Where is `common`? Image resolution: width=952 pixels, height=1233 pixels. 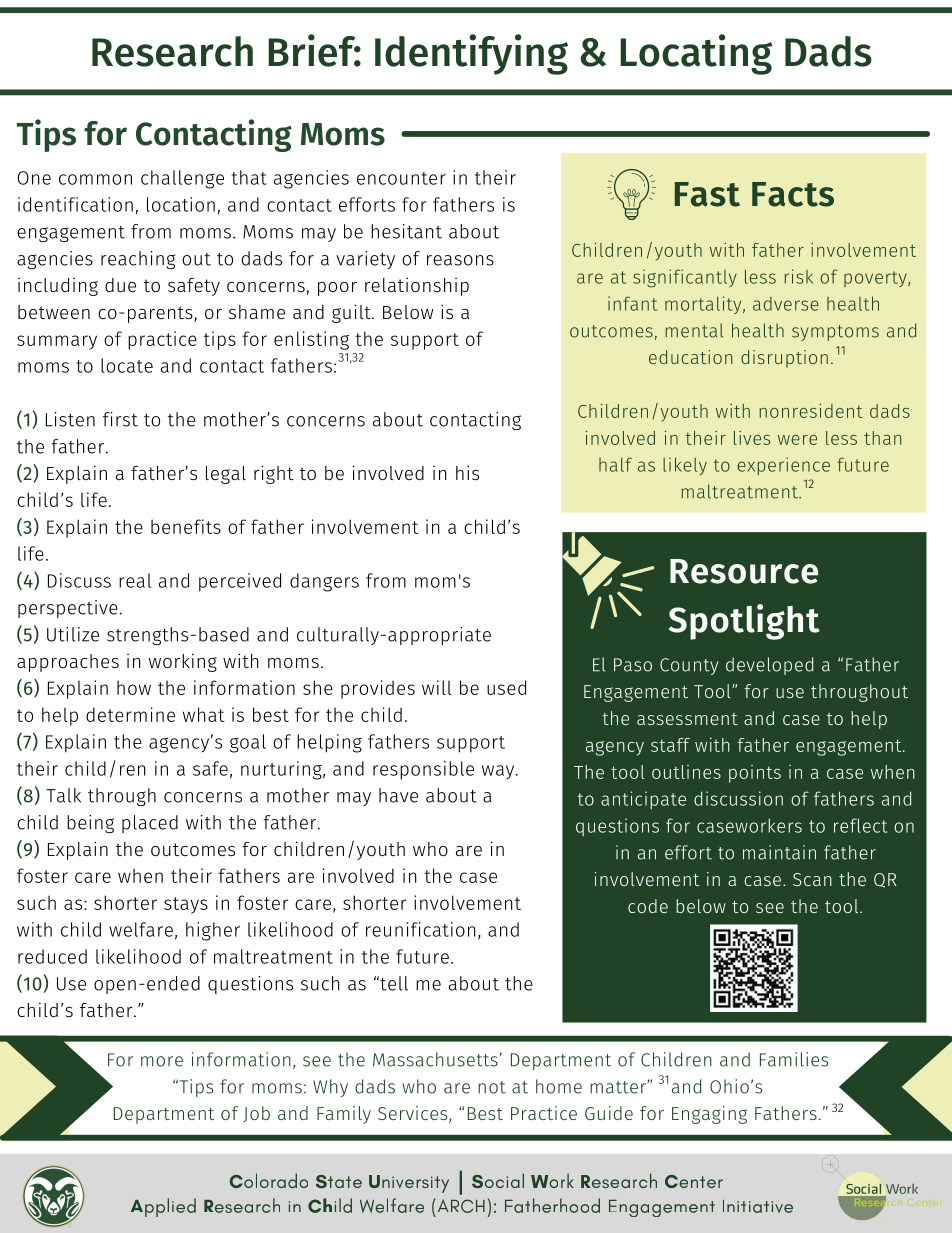
common is located at coordinates (95, 179).
